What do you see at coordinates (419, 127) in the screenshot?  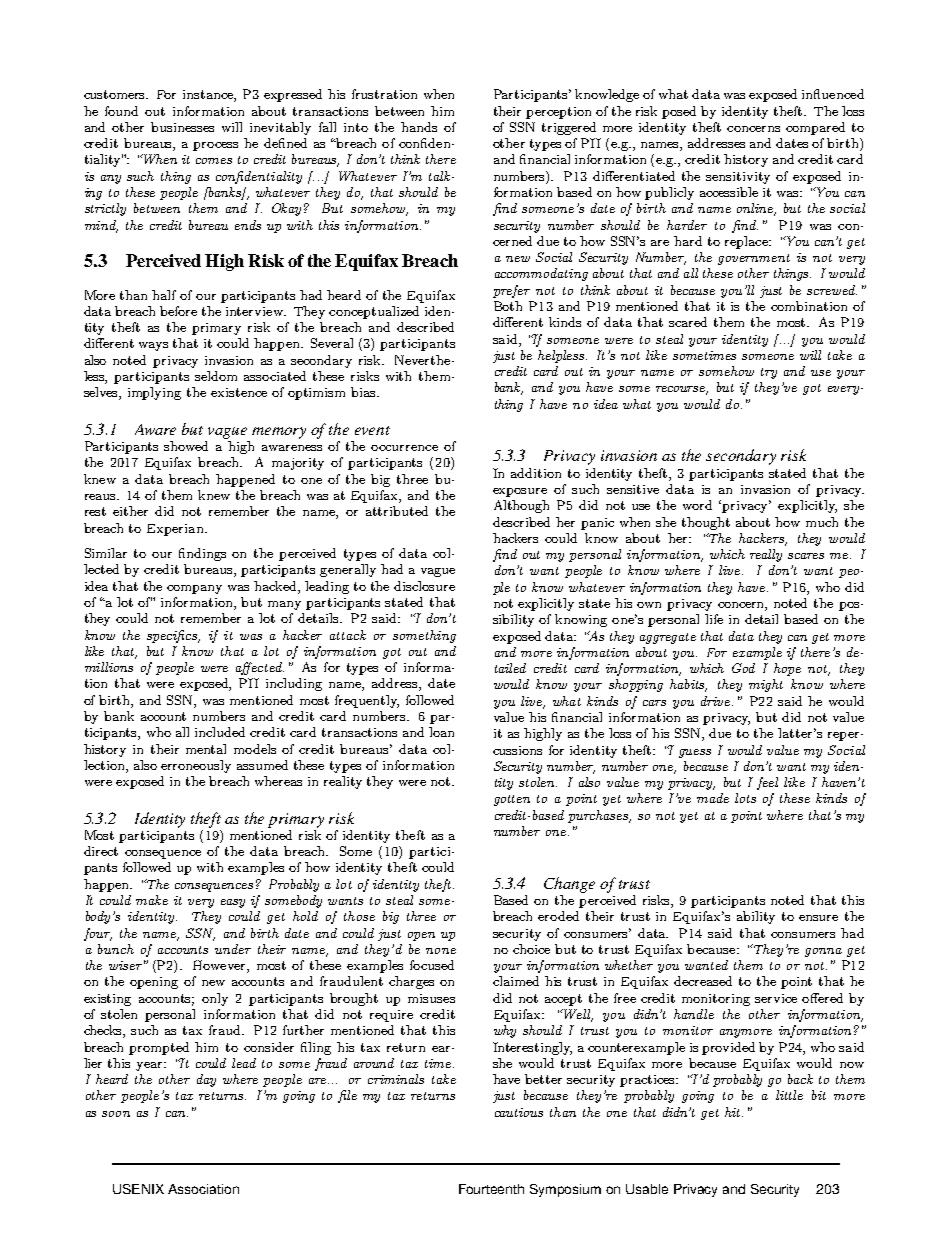 I see `hands` at bounding box center [419, 127].
